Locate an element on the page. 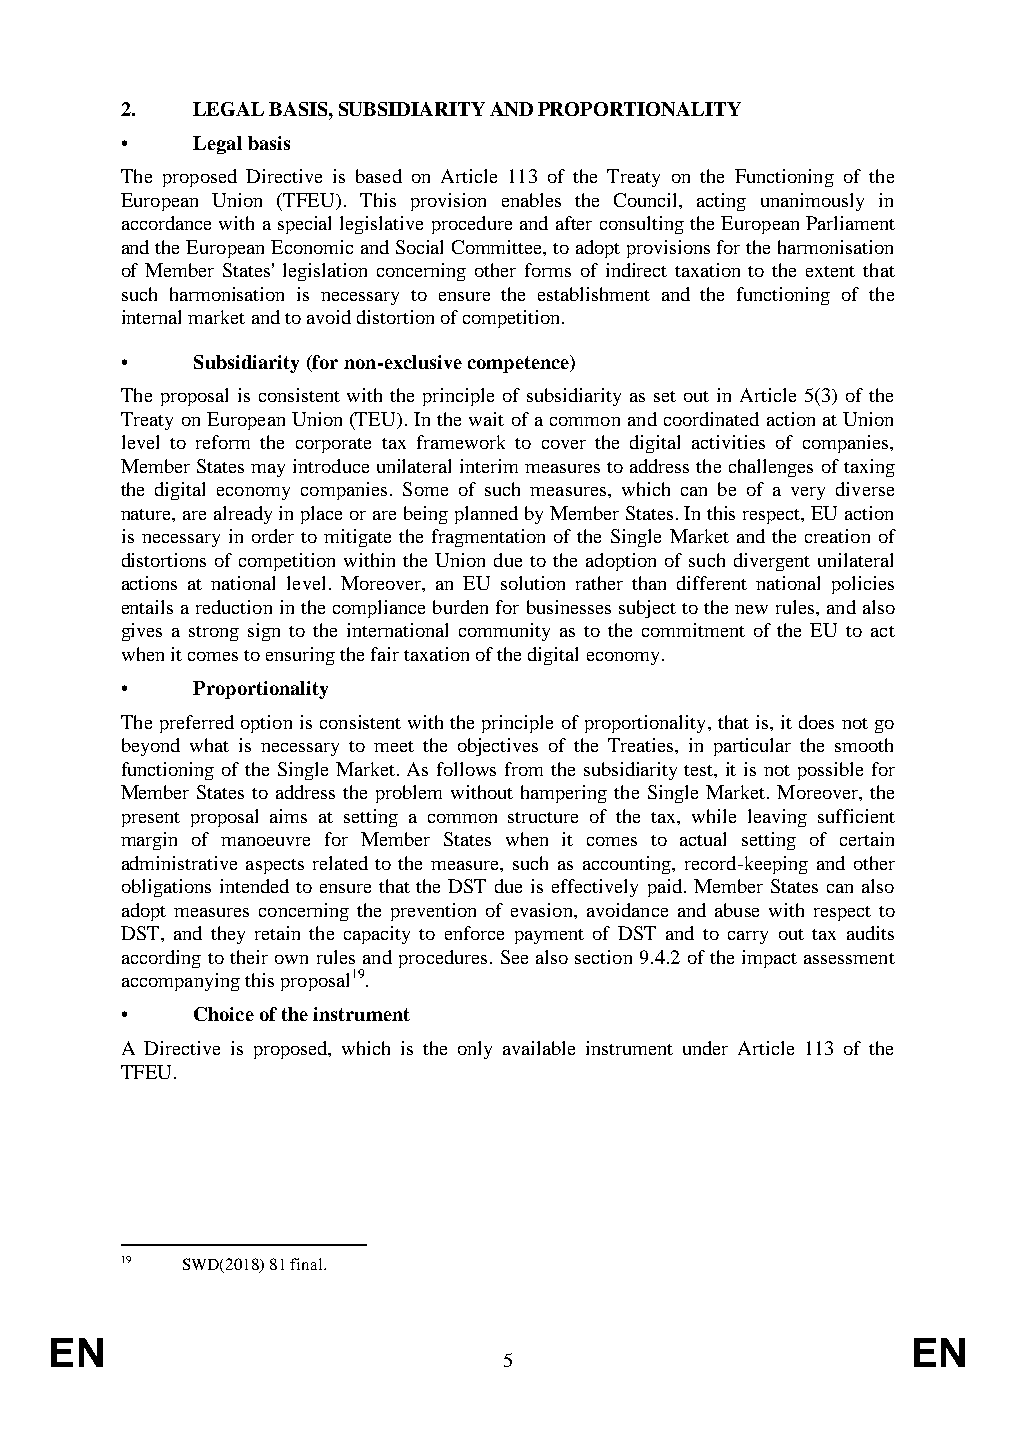  final is located at coordinates (307, 1264).
